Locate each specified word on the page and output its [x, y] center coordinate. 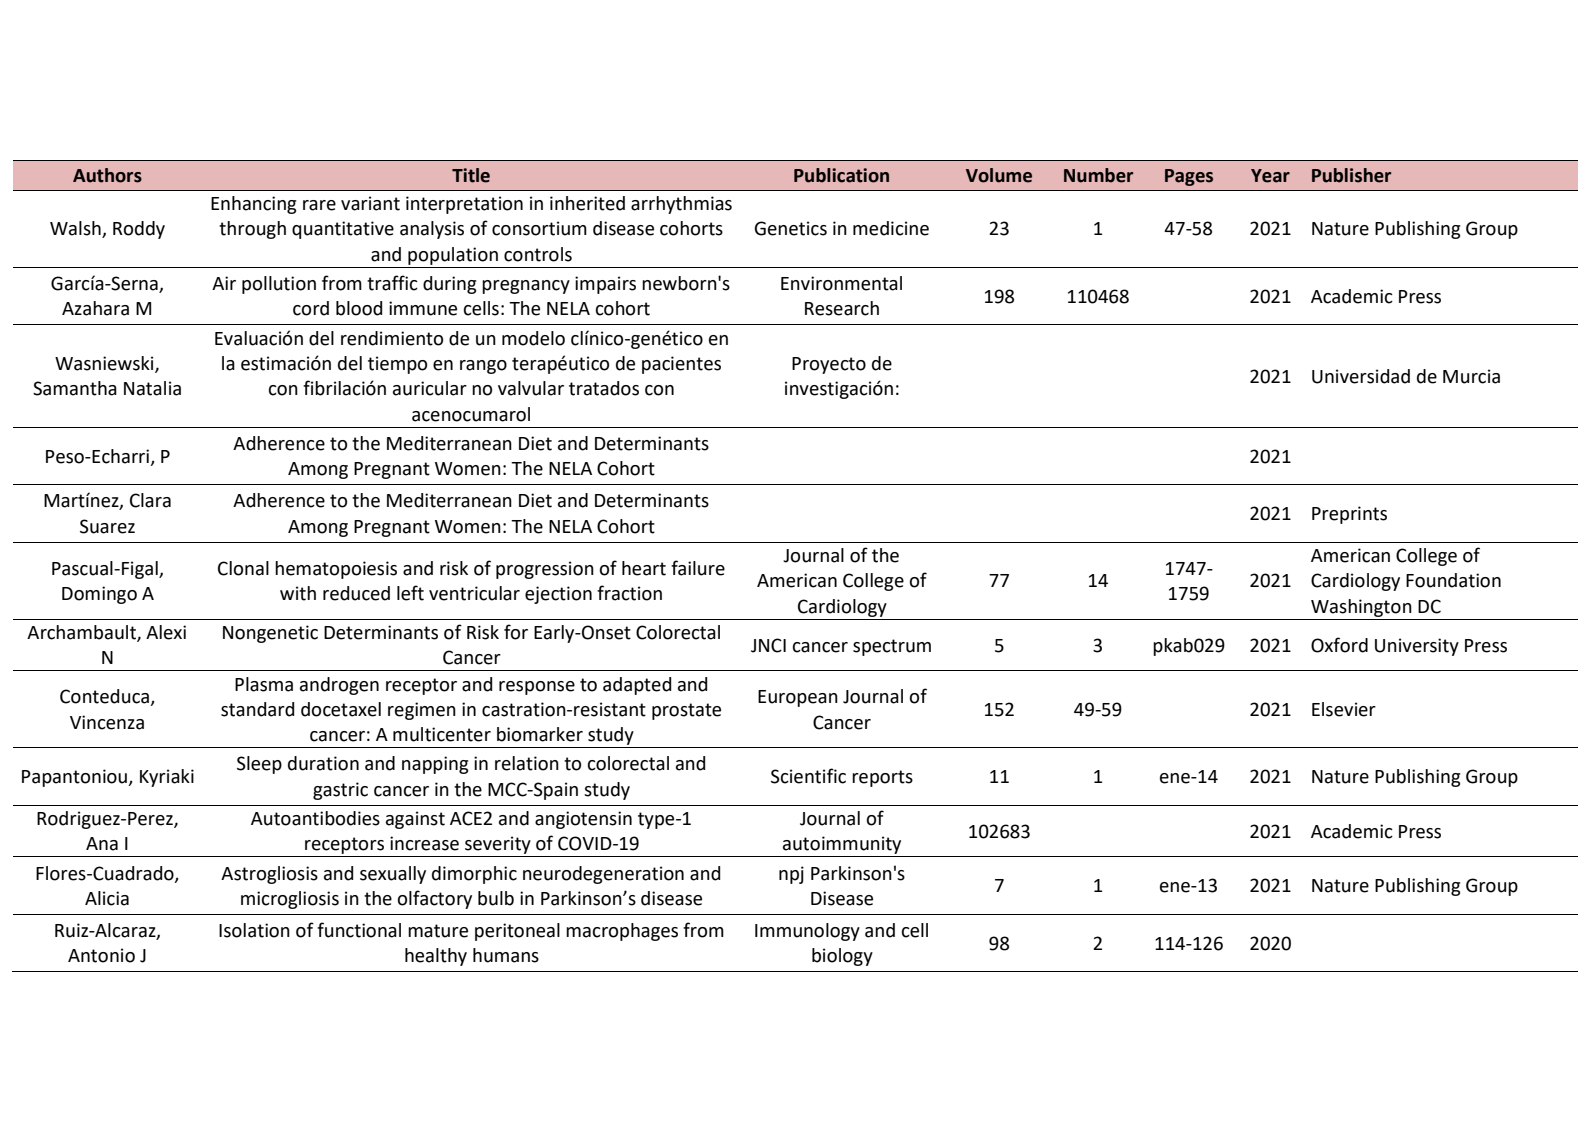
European [798, 698]
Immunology [807, 932]
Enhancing [254, 205]
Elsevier [1344, 709]
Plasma [264, 684]
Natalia [152, 388]
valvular [531, 388]
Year [1270, 176]
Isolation [254, 930]
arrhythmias [681, 205]
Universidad [1361, 376]
